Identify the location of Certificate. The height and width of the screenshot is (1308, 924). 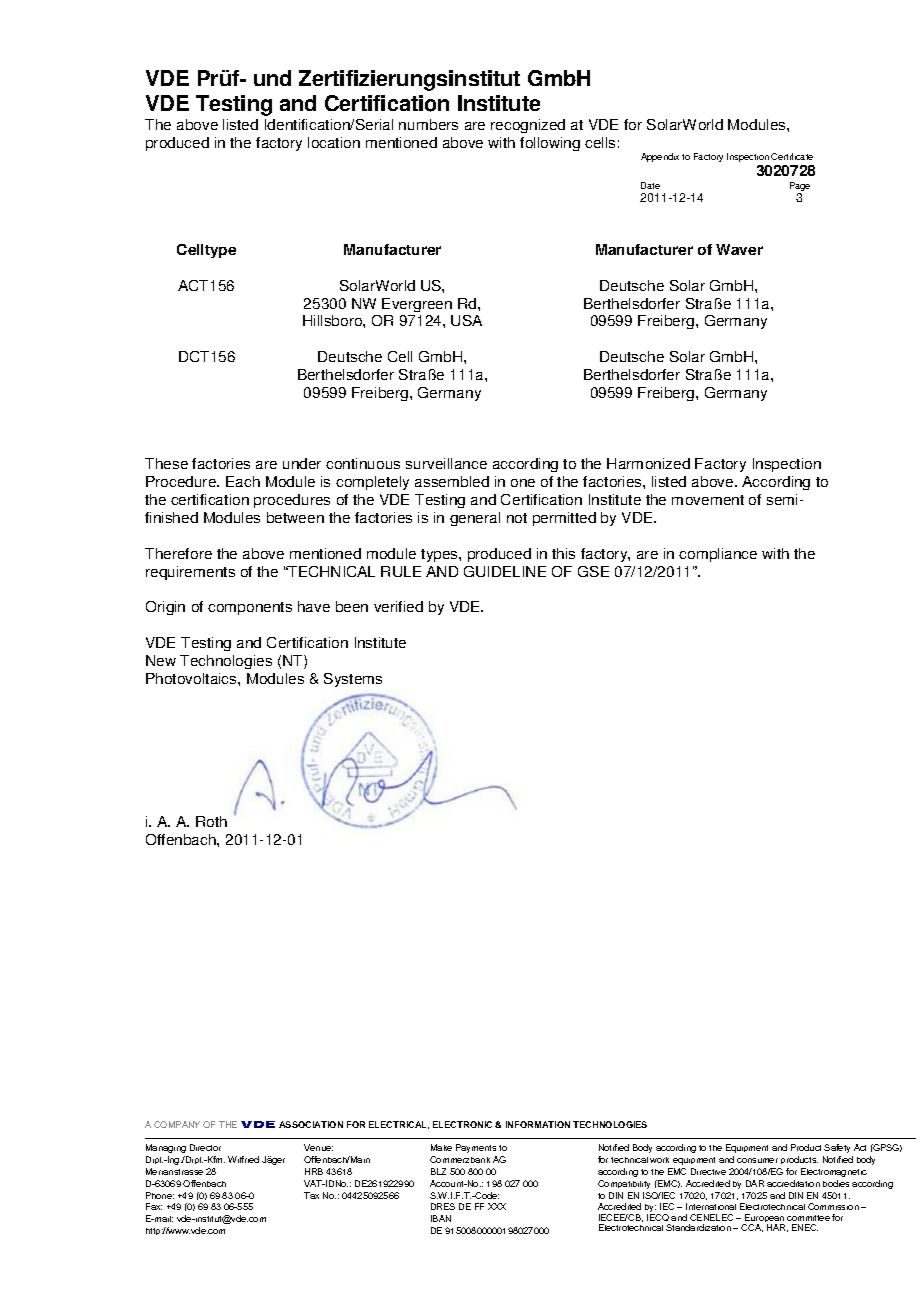
(792, 156).
